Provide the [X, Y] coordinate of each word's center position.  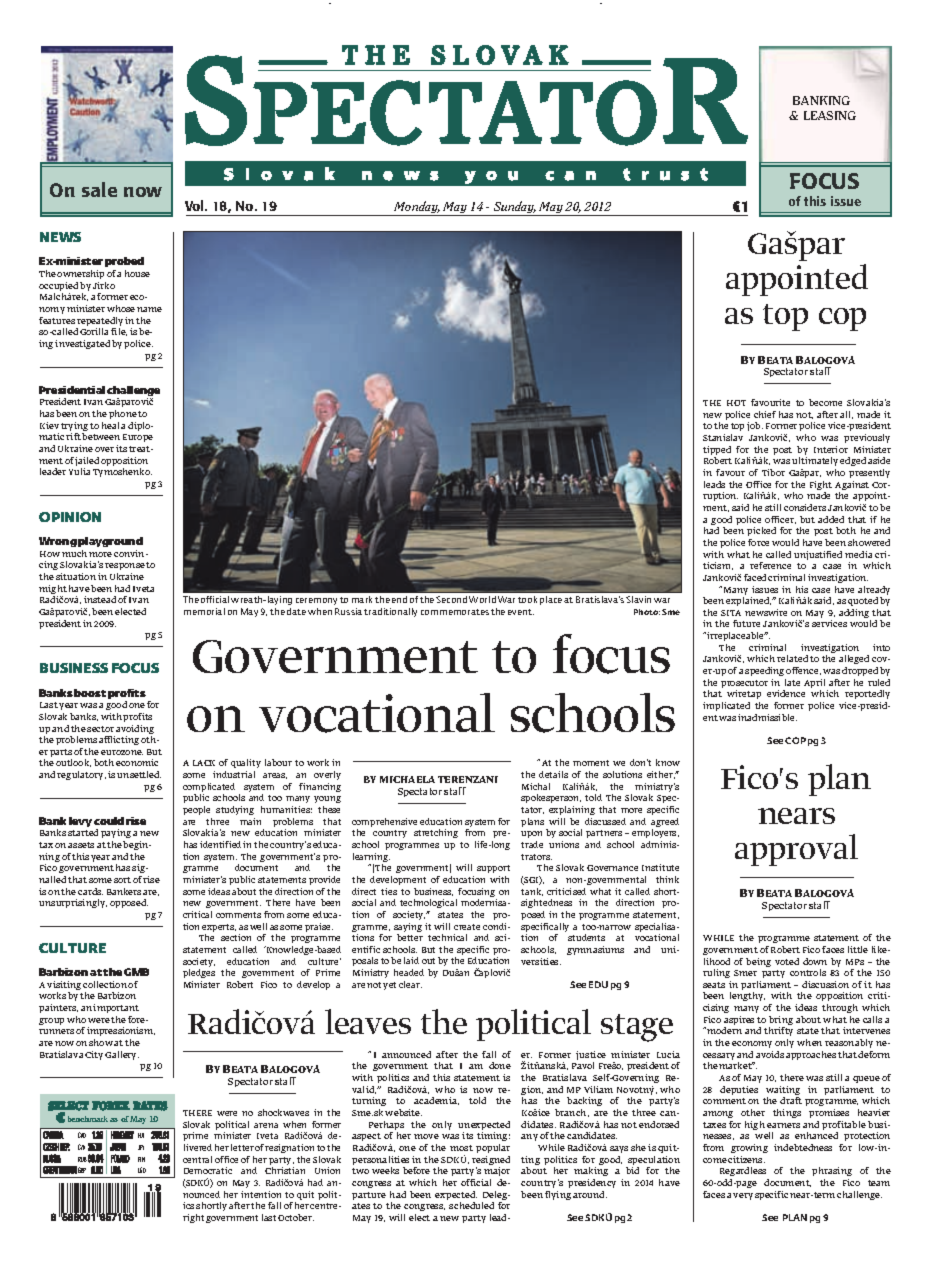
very [743, 1196]
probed [124, 264]
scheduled [471, 1205]
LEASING [830, 115]
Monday [416, 208]
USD [142, 1170]
